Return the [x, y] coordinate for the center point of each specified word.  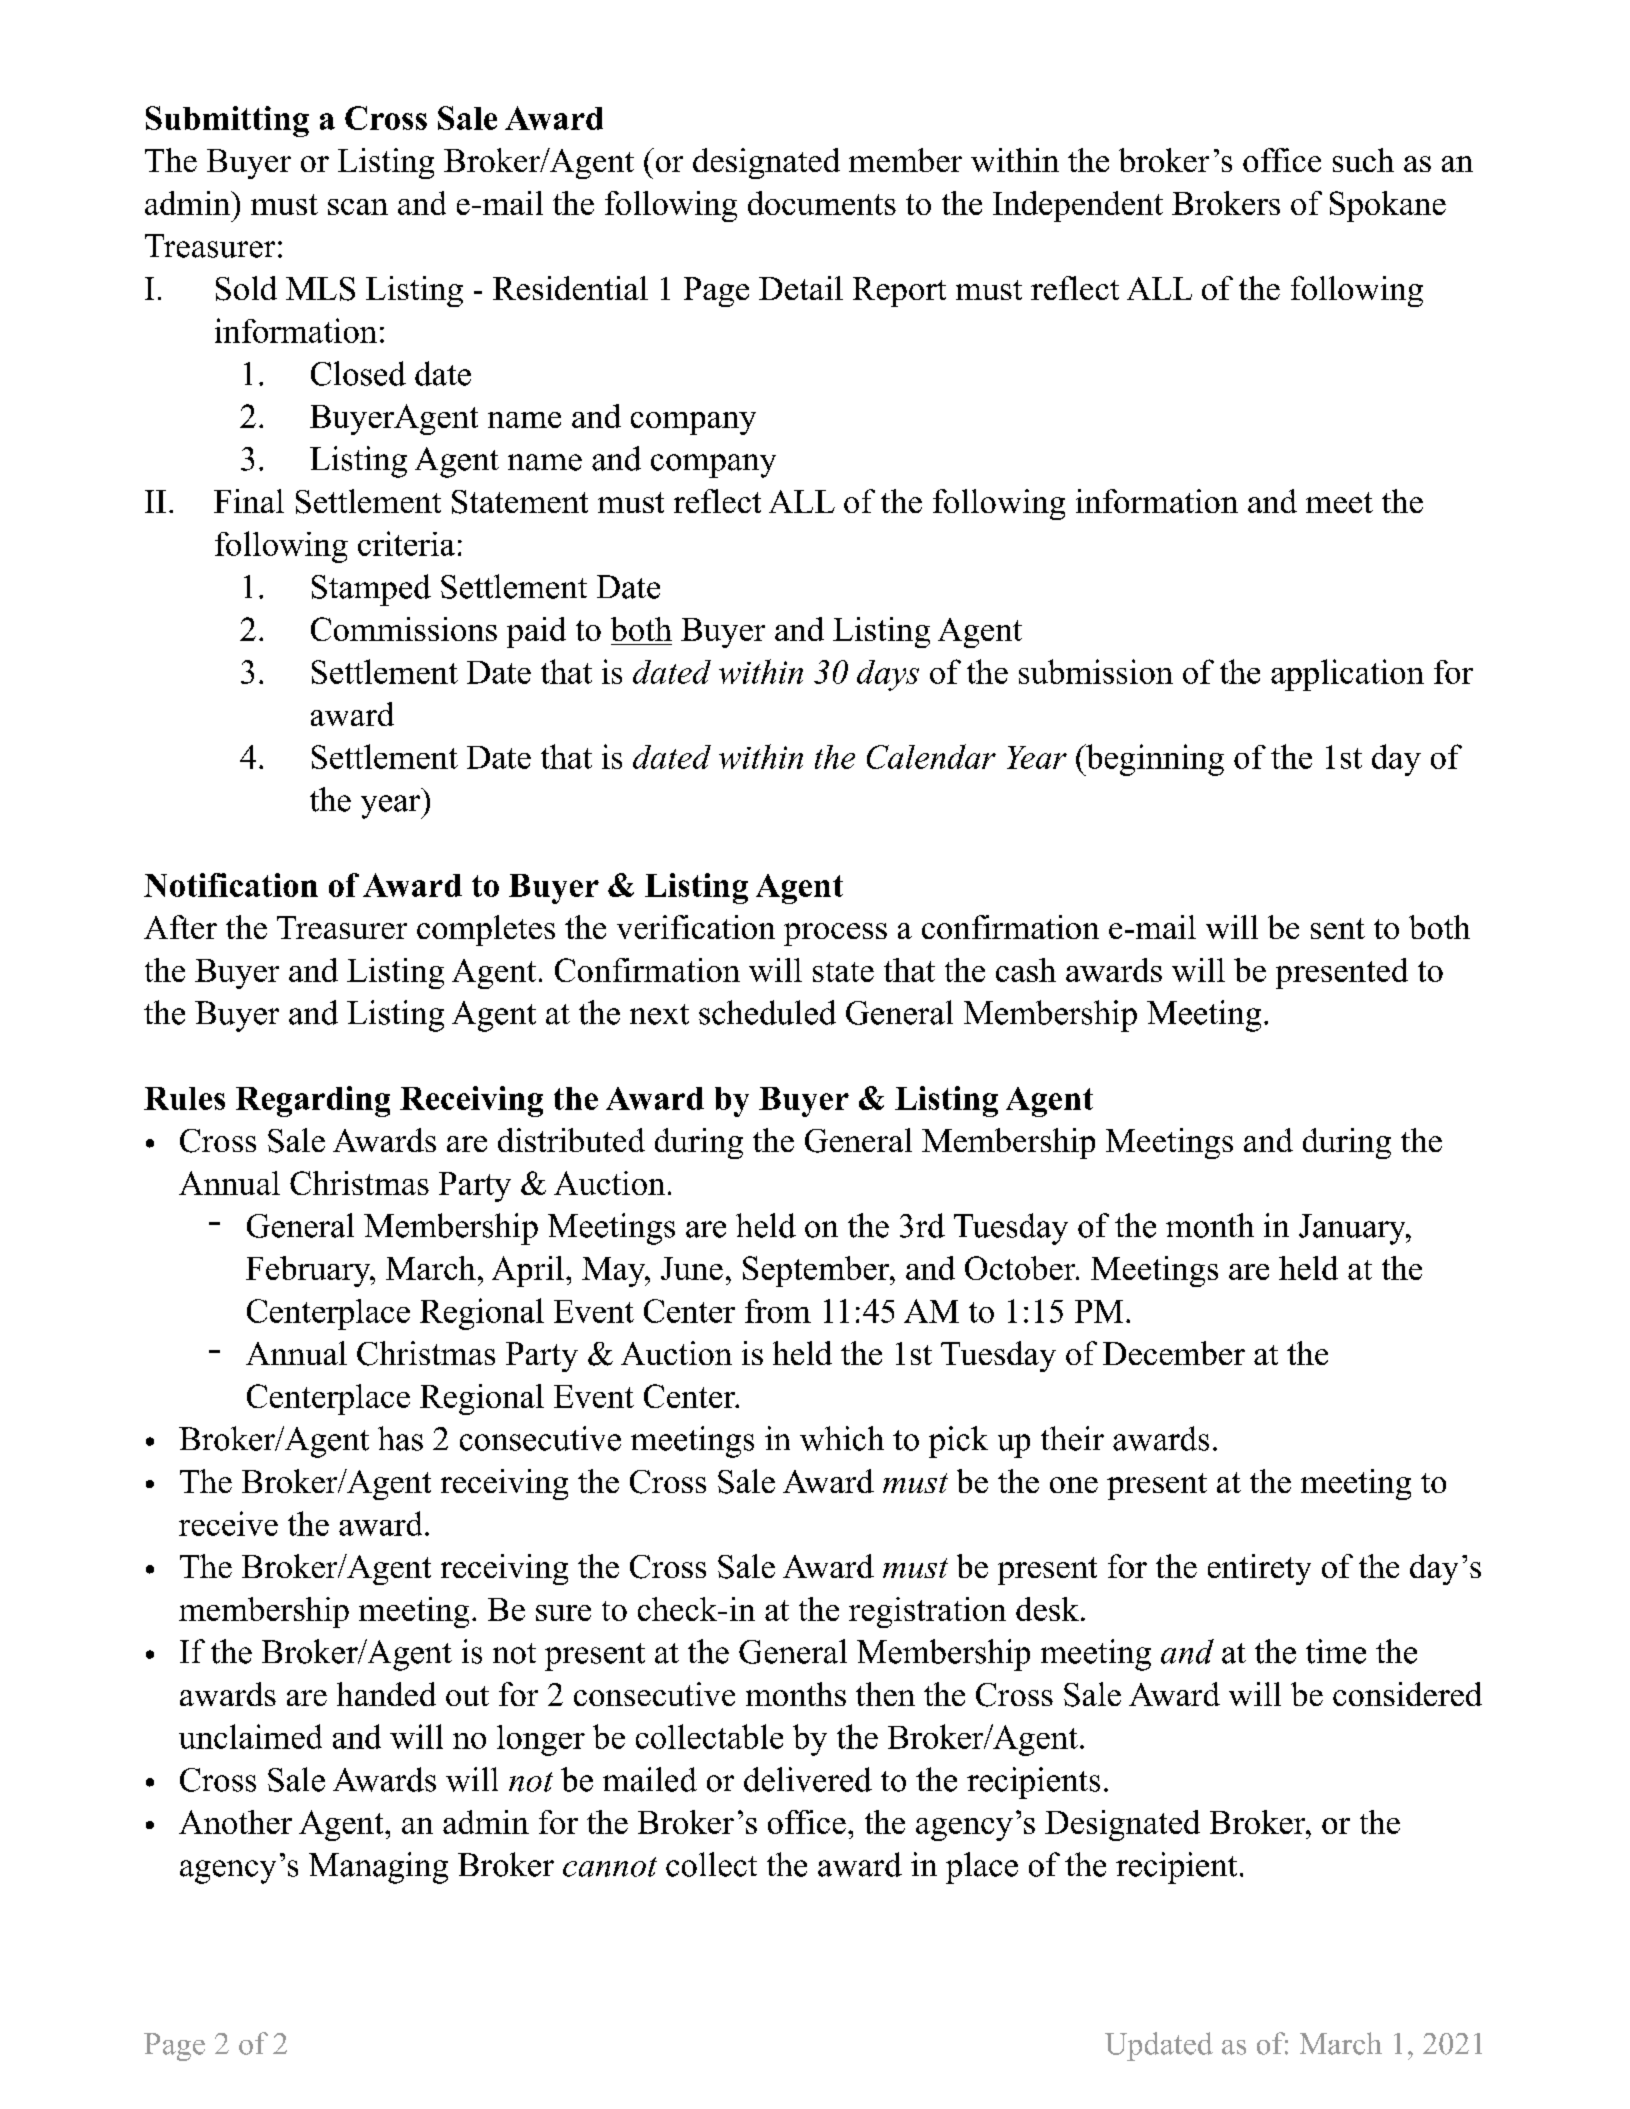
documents [822, 203]
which [842, 1438]
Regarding [313, 1101]
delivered [808, 1779]
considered [1407, 1694]
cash [1026, 970]
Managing [378, 1868]
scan [358, 207]
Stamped [371, 590]
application [1347, 675]
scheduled [767, 1012]
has [400, 1438]
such [1363, 160]
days [888, 675]
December [1174, 1353]
